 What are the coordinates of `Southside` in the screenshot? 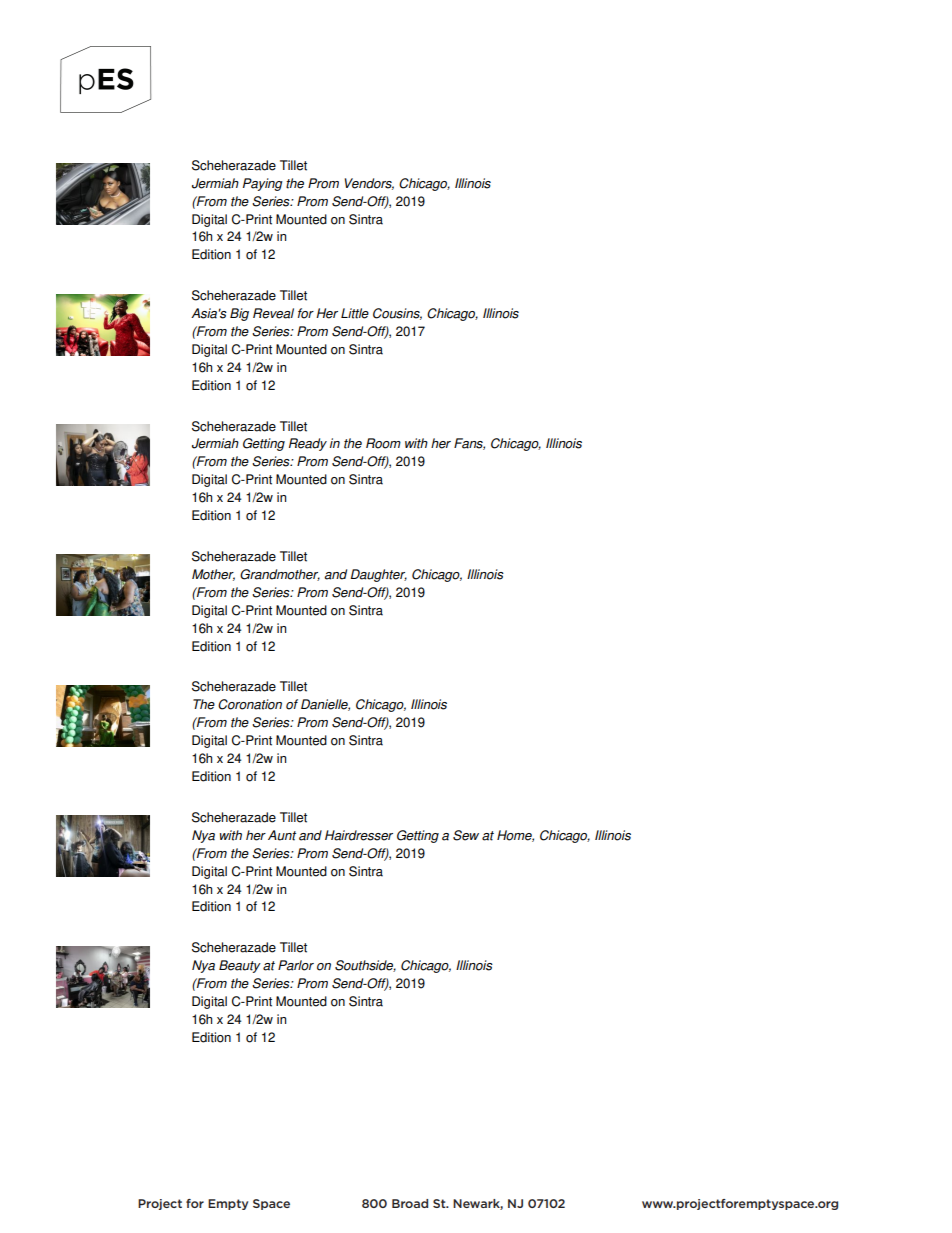 It's located at (365, 966).
